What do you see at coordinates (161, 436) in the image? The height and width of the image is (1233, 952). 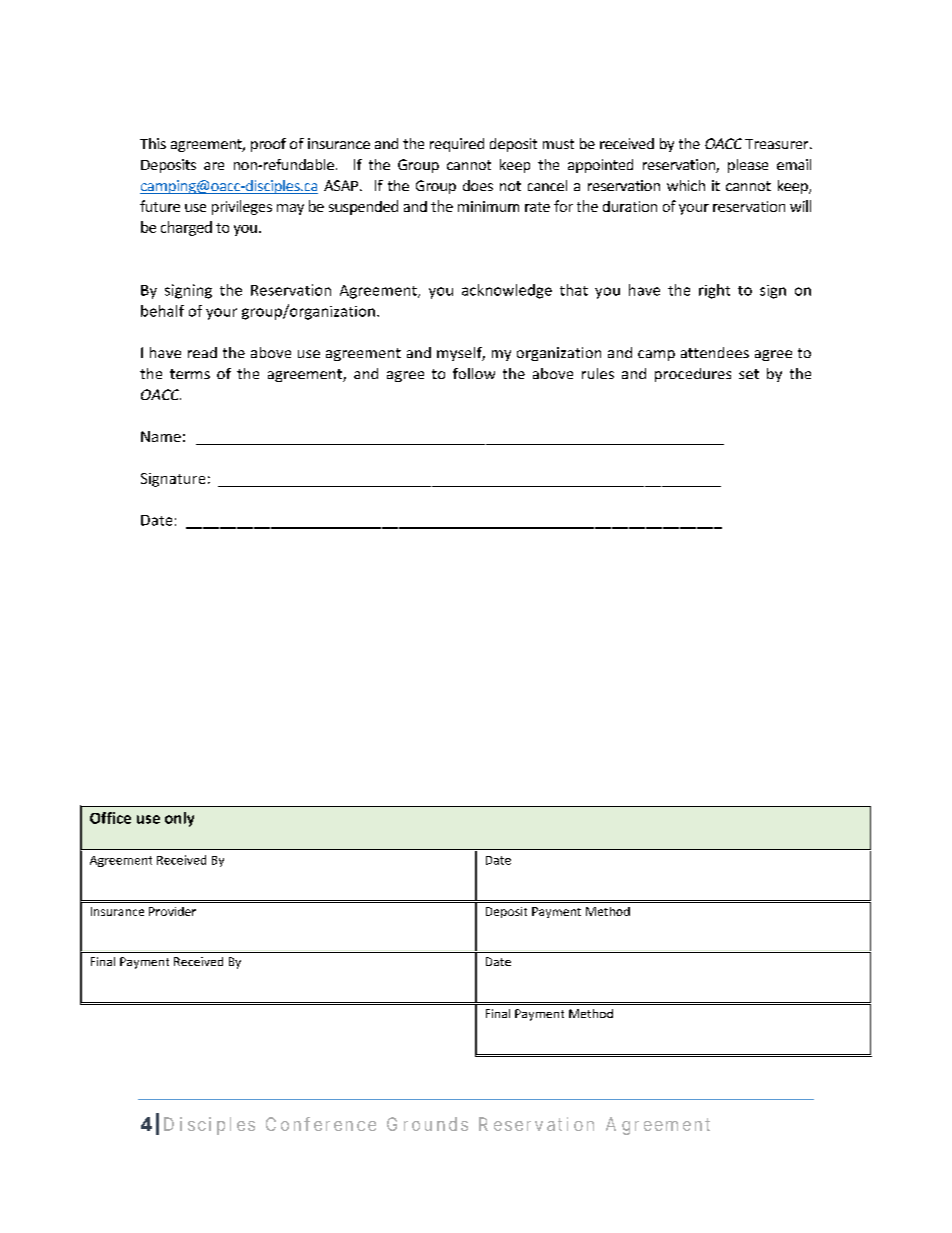 I see `Name` at bounding box center [161, 436].
